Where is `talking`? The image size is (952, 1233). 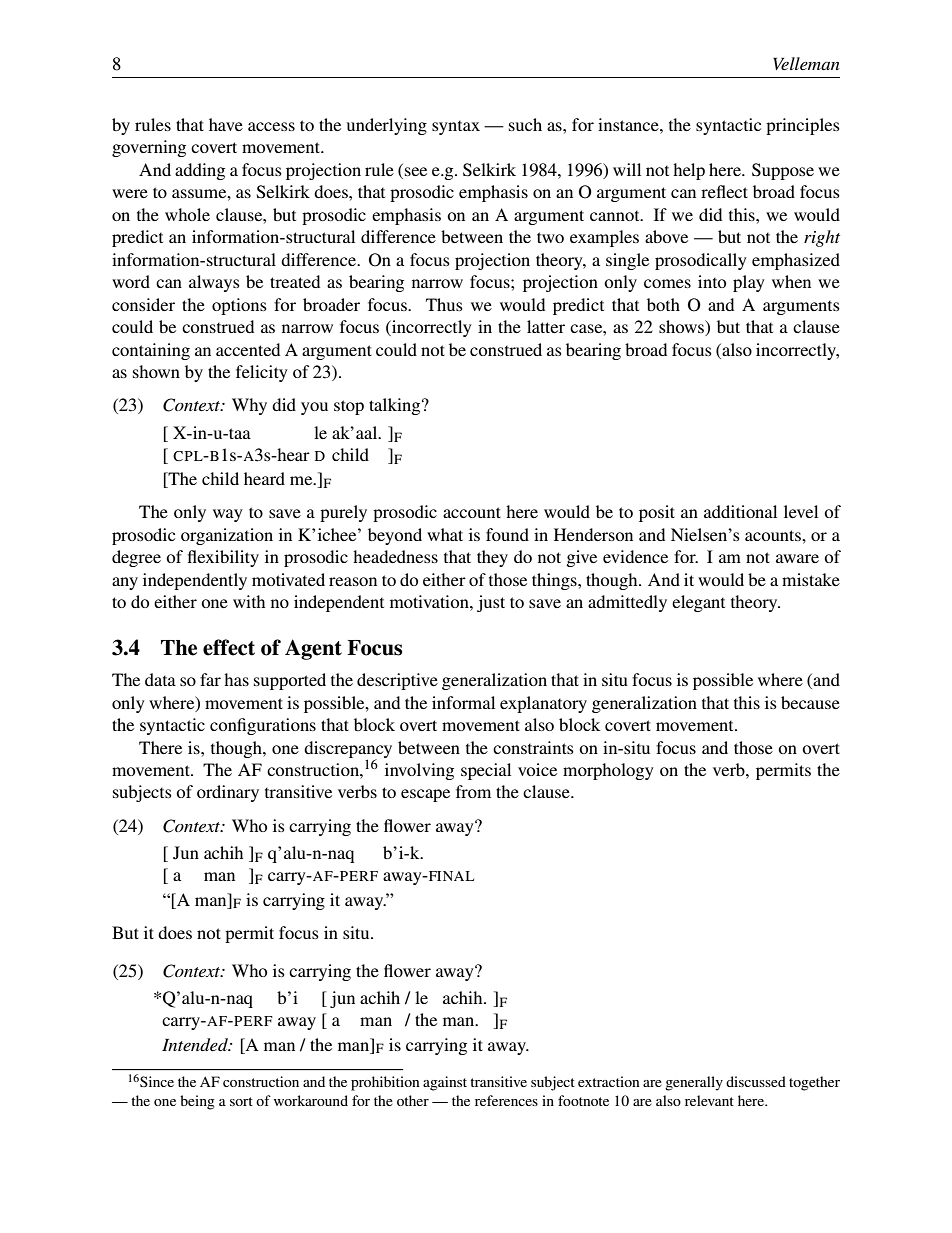
talking is located at coordinates (396, 406).
